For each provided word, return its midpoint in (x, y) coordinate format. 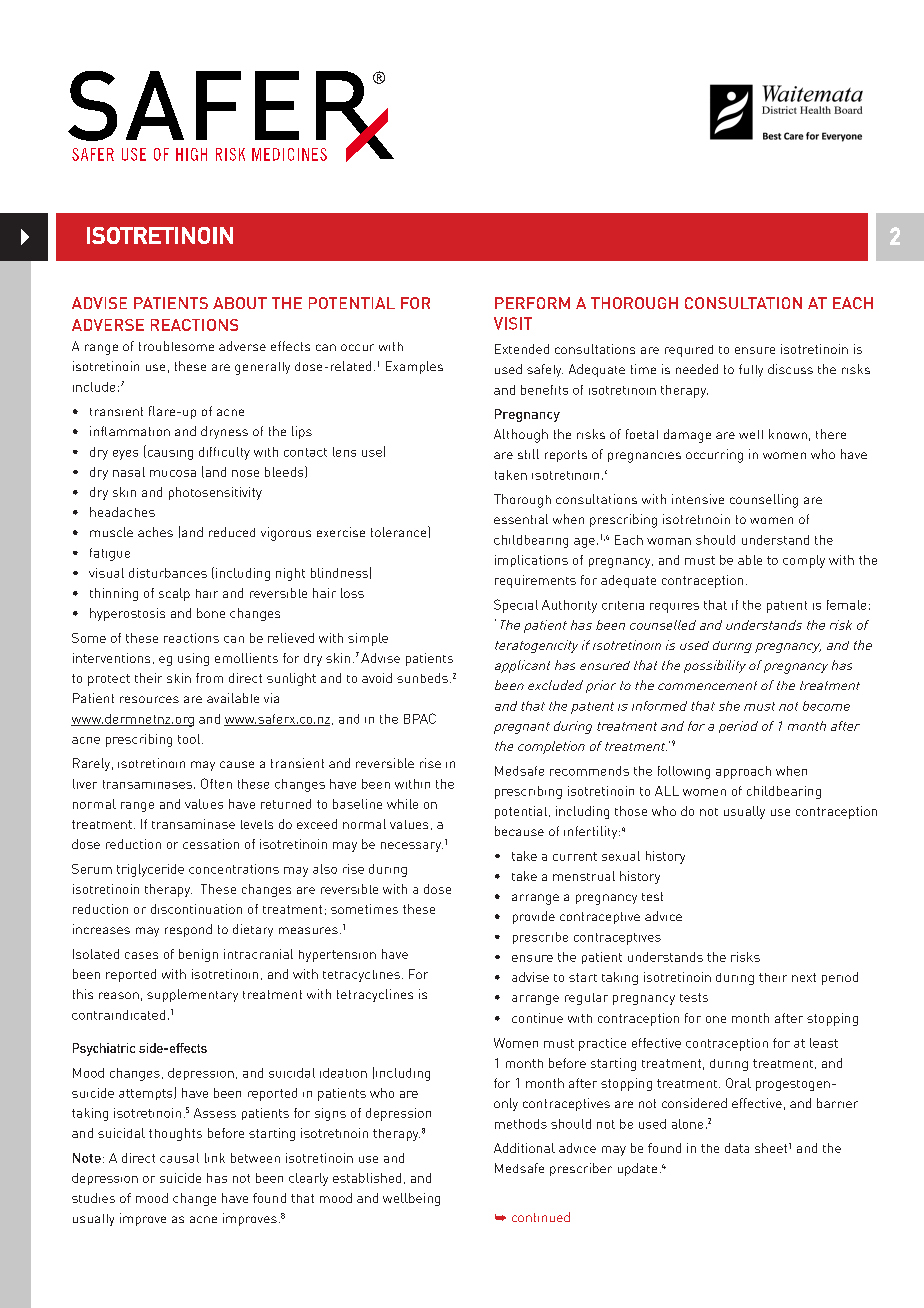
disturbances (168, 573)
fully (751, 370)
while (402, 804)
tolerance (400, 531)
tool (190, 739)
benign (198, 955)
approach (743, 772)
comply (804, 561)
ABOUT (240, 303)
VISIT (513, 323)
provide (534, 917)
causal (179, 1158)
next (804, 977)
